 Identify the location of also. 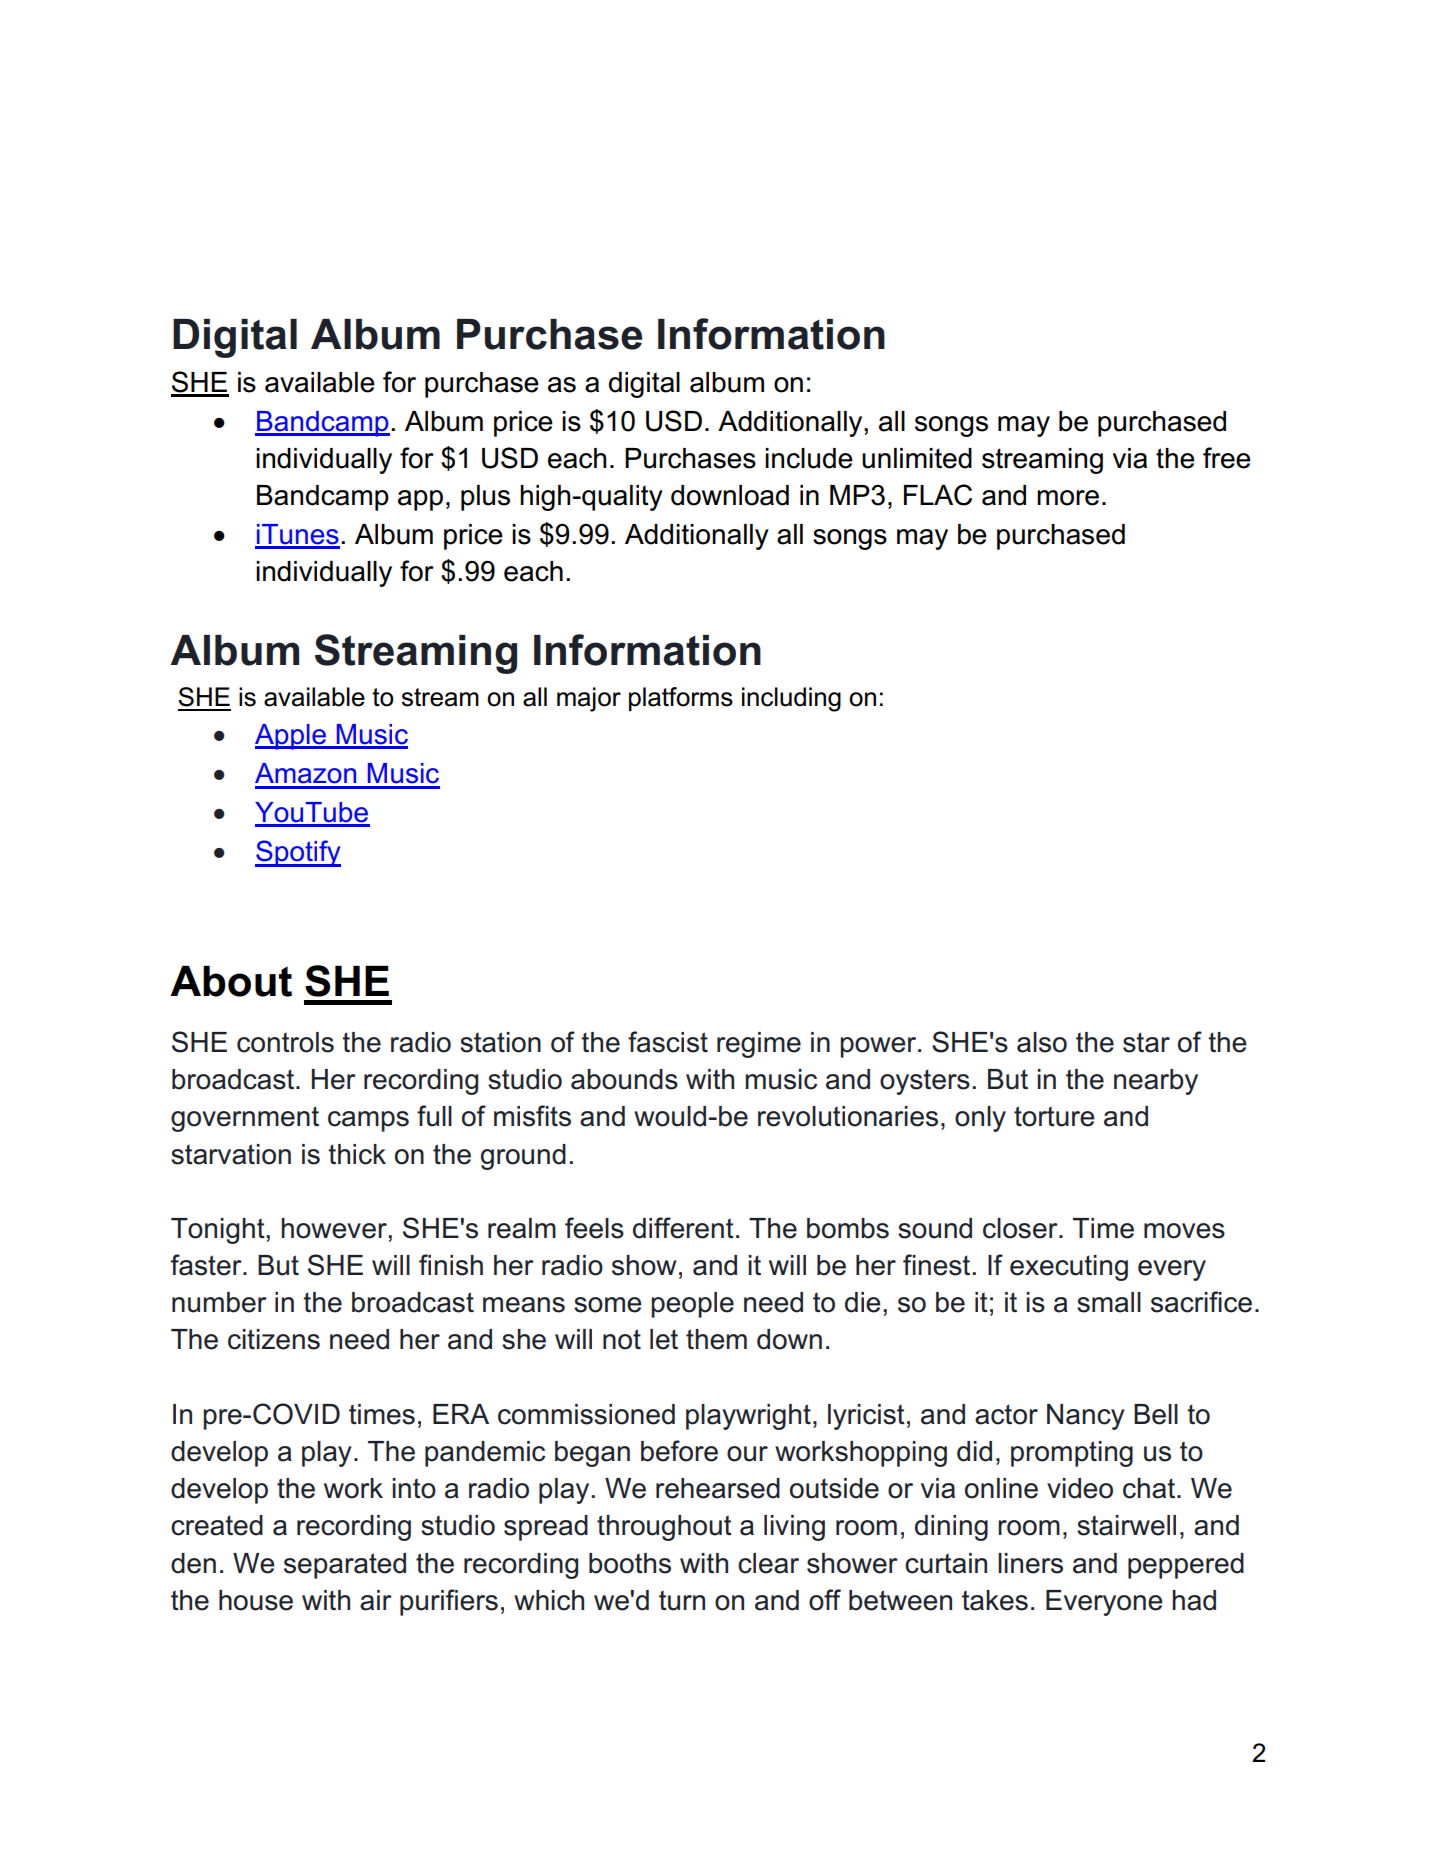
(1042, 1042).
